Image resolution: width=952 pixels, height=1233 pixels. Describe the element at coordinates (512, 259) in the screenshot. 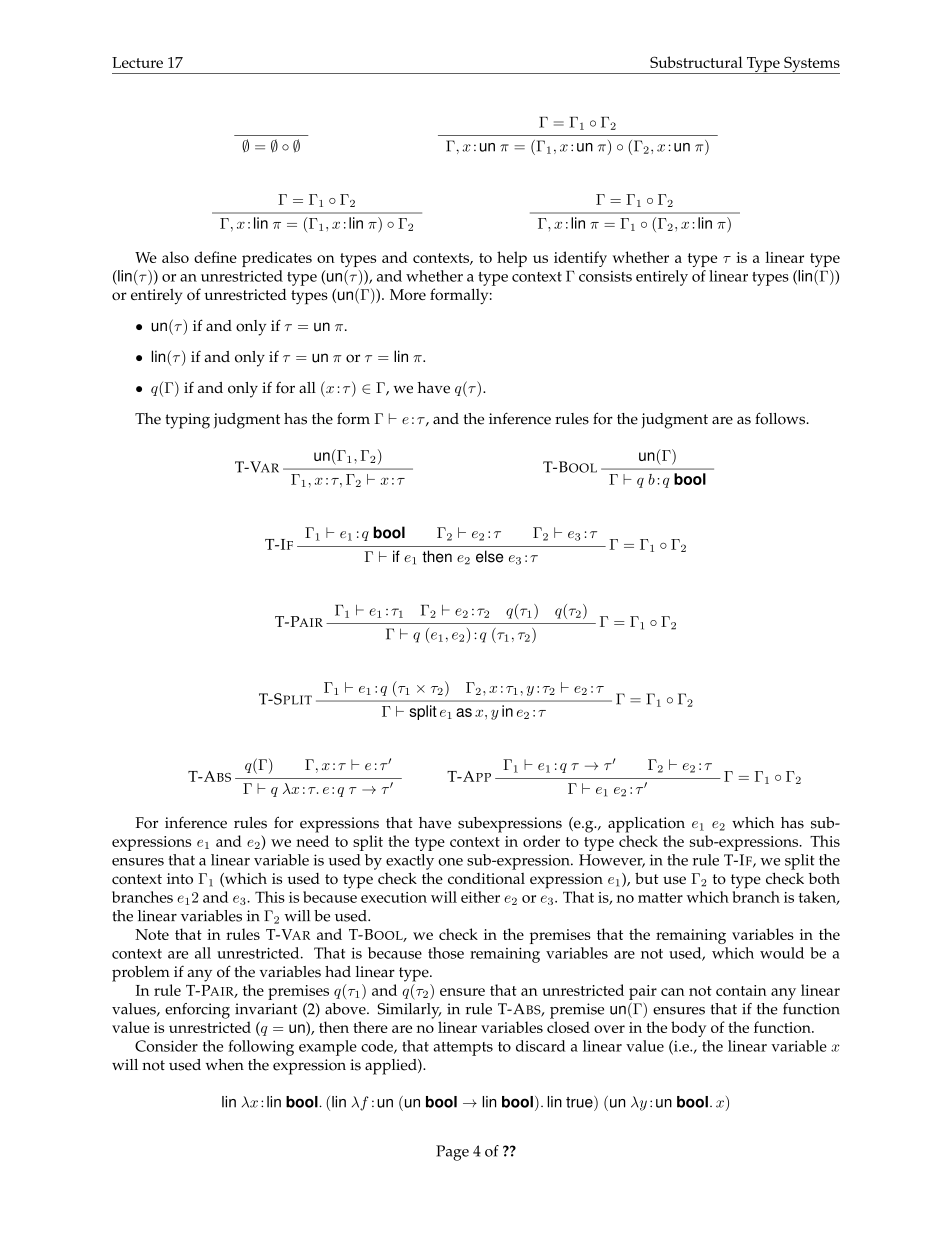

I see `help` at that location.
